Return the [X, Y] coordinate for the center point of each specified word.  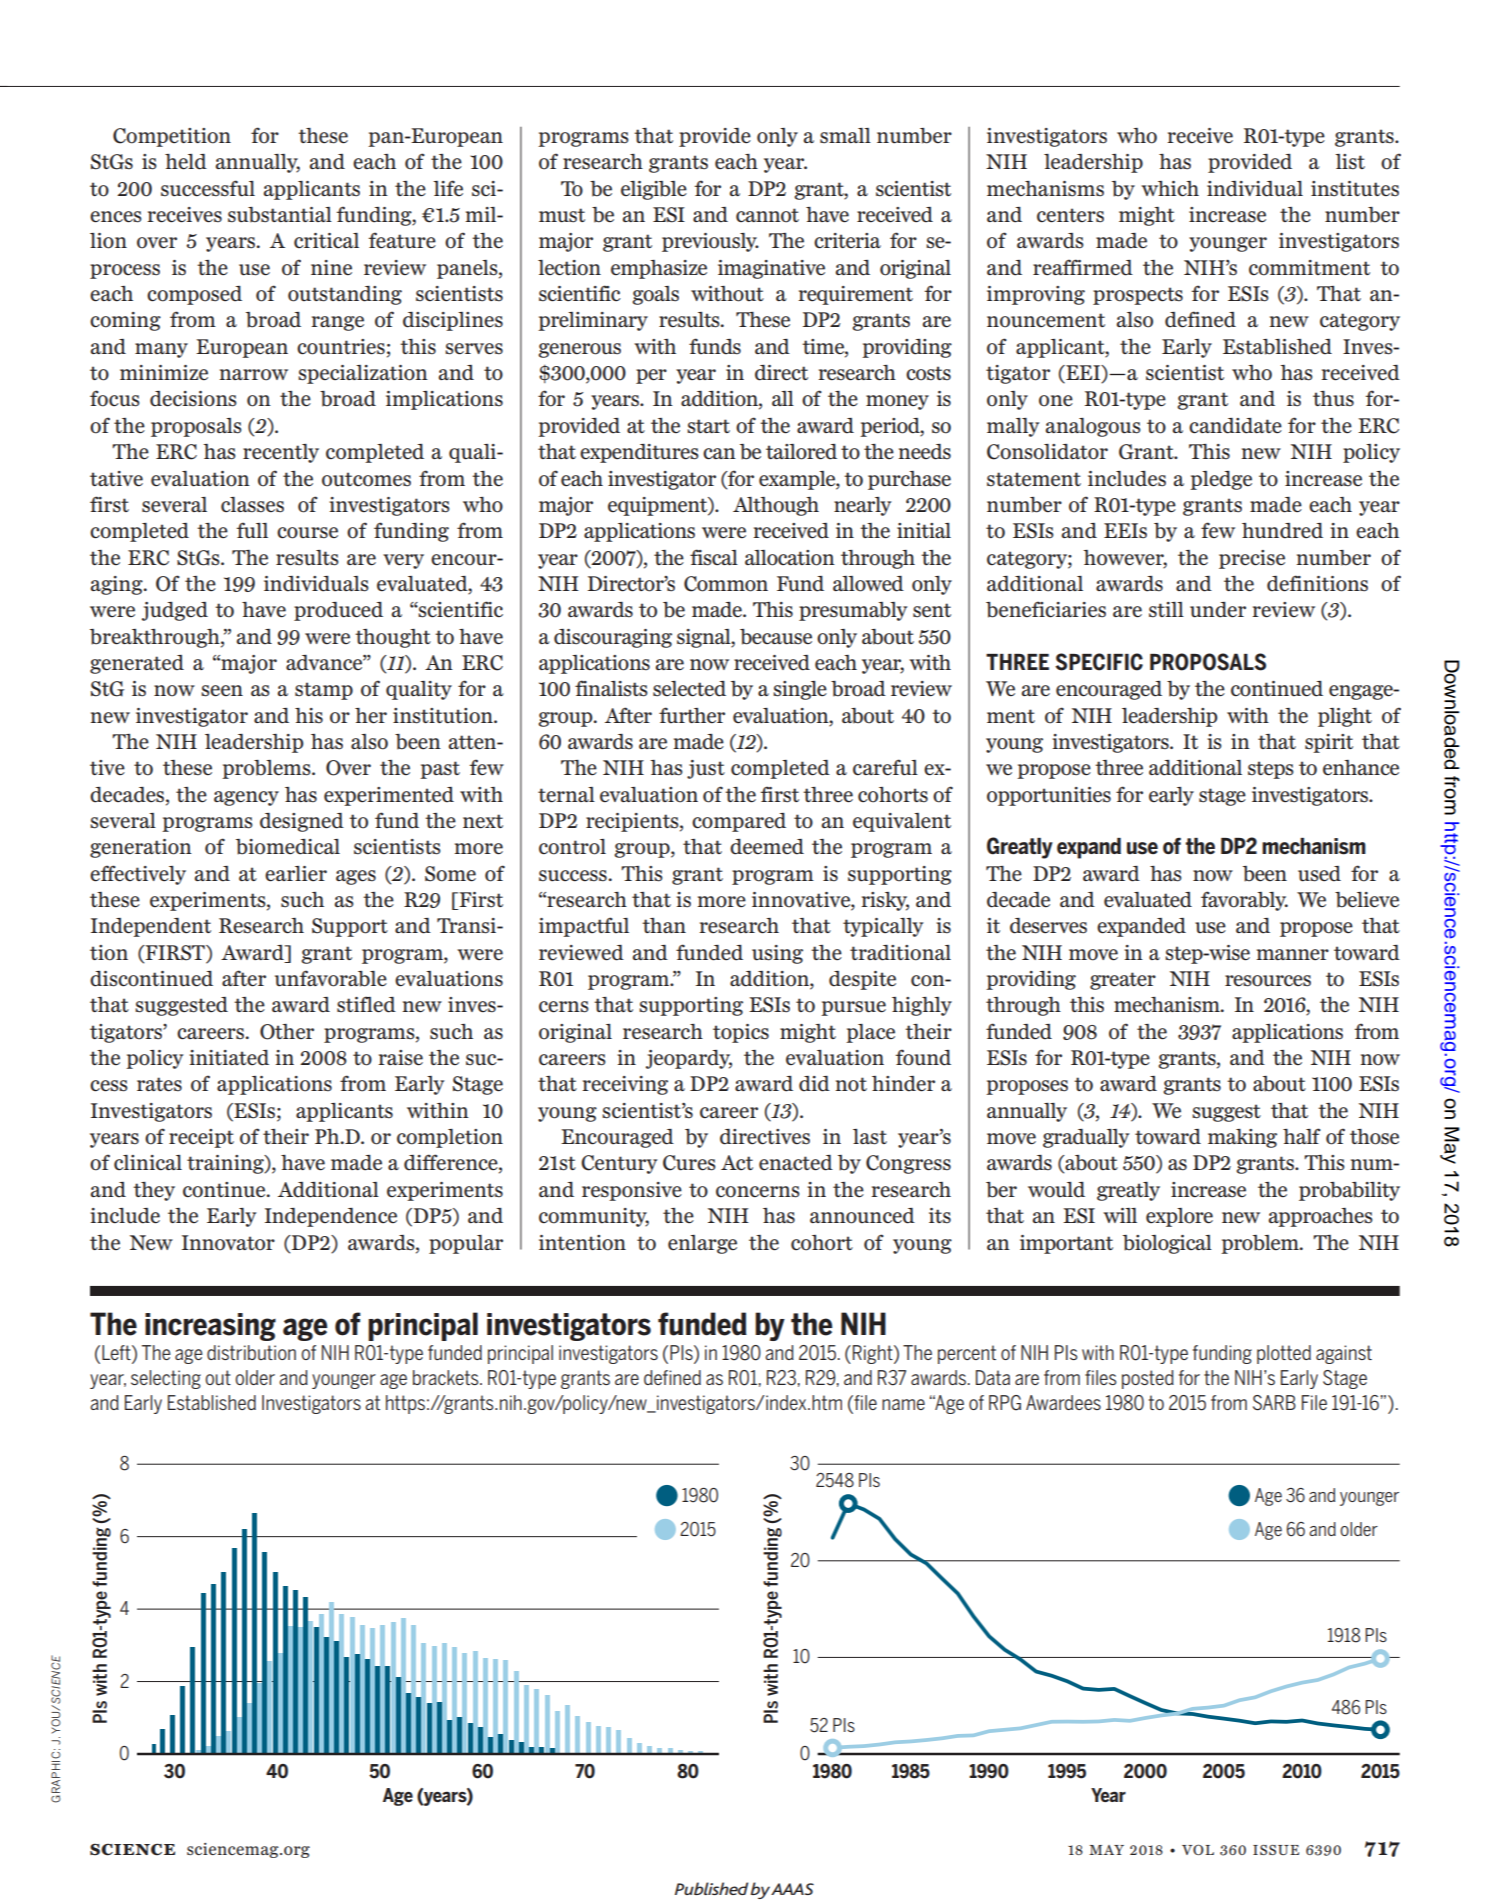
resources [1268, 981]
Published [711, 1888]
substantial [280, 215]
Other [287, 1032]
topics [741, 1033]
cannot [767, 215]
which [1170, 189]
